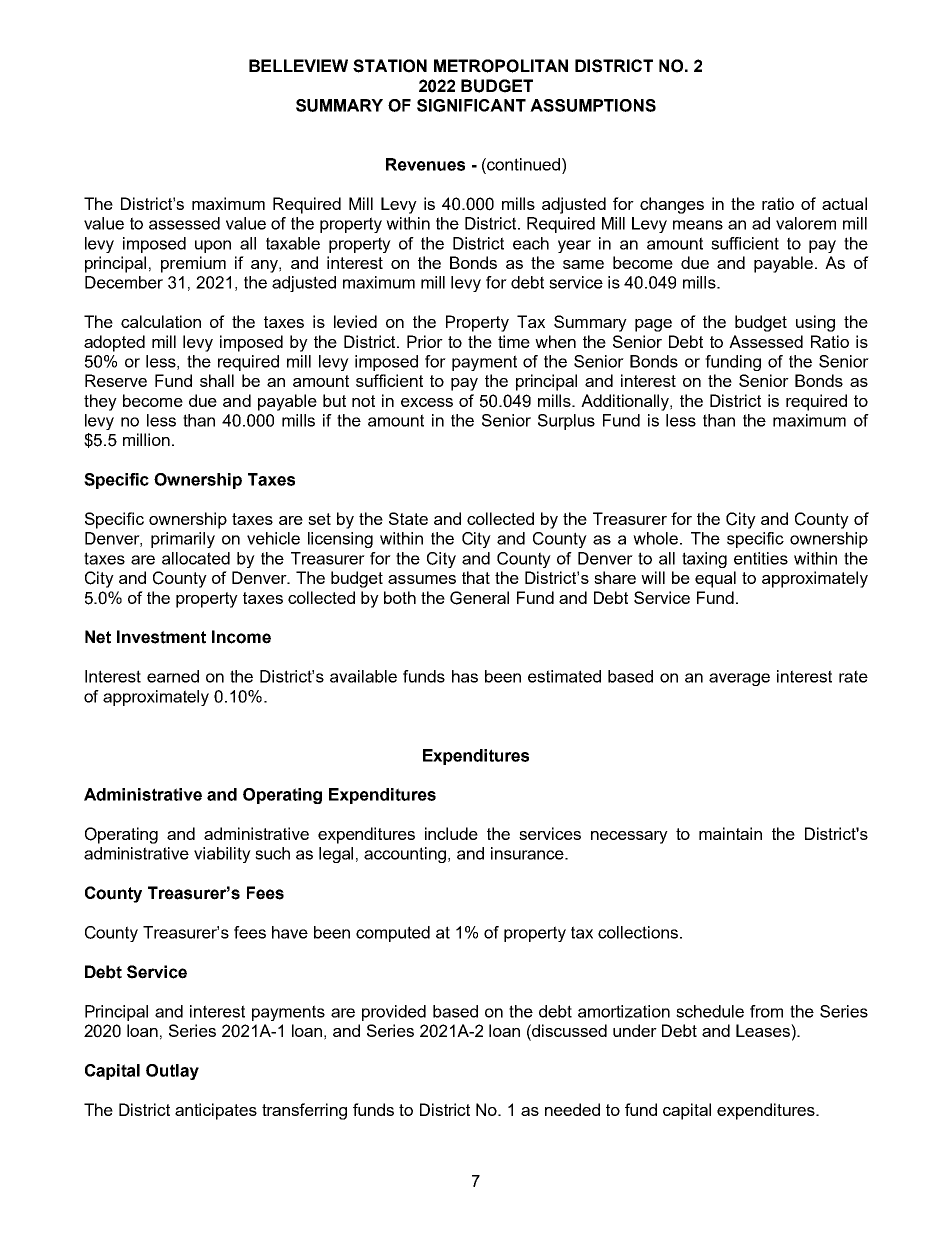 The image size is (952, 1233). Describe the element at coordinates (196, 558) in the screenshot. I see `allocated` at that location.
